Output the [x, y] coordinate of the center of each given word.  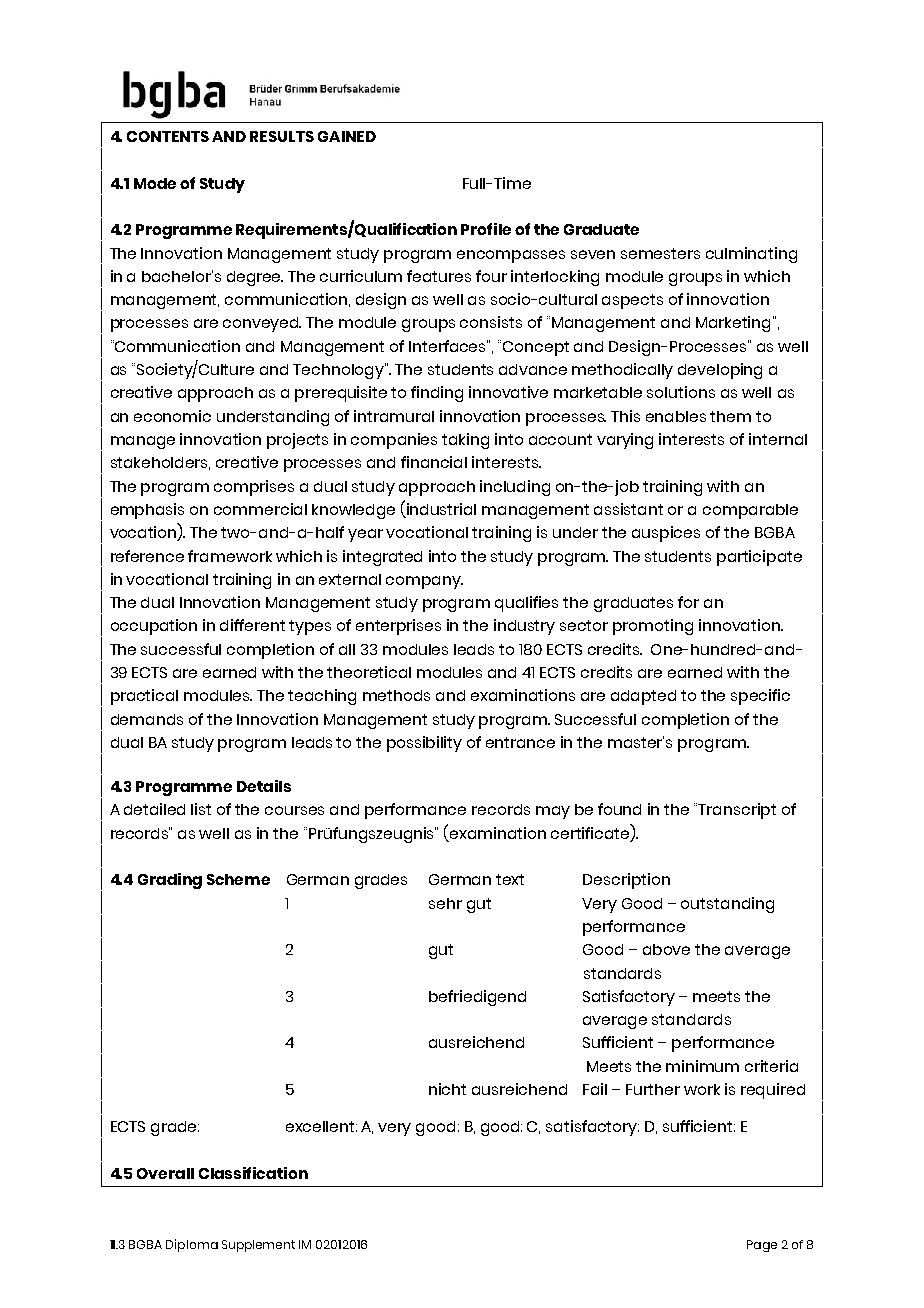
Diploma [192, 1245]
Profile [486, 229]
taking [465, 441]
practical [144, 697]
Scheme [238, 879]
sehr [445, 903]
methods [396, 695]
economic [172, 416]
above [666, 949]
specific [760, 697]
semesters [660, 253]
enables [676, 416]
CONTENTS [168, 136]
